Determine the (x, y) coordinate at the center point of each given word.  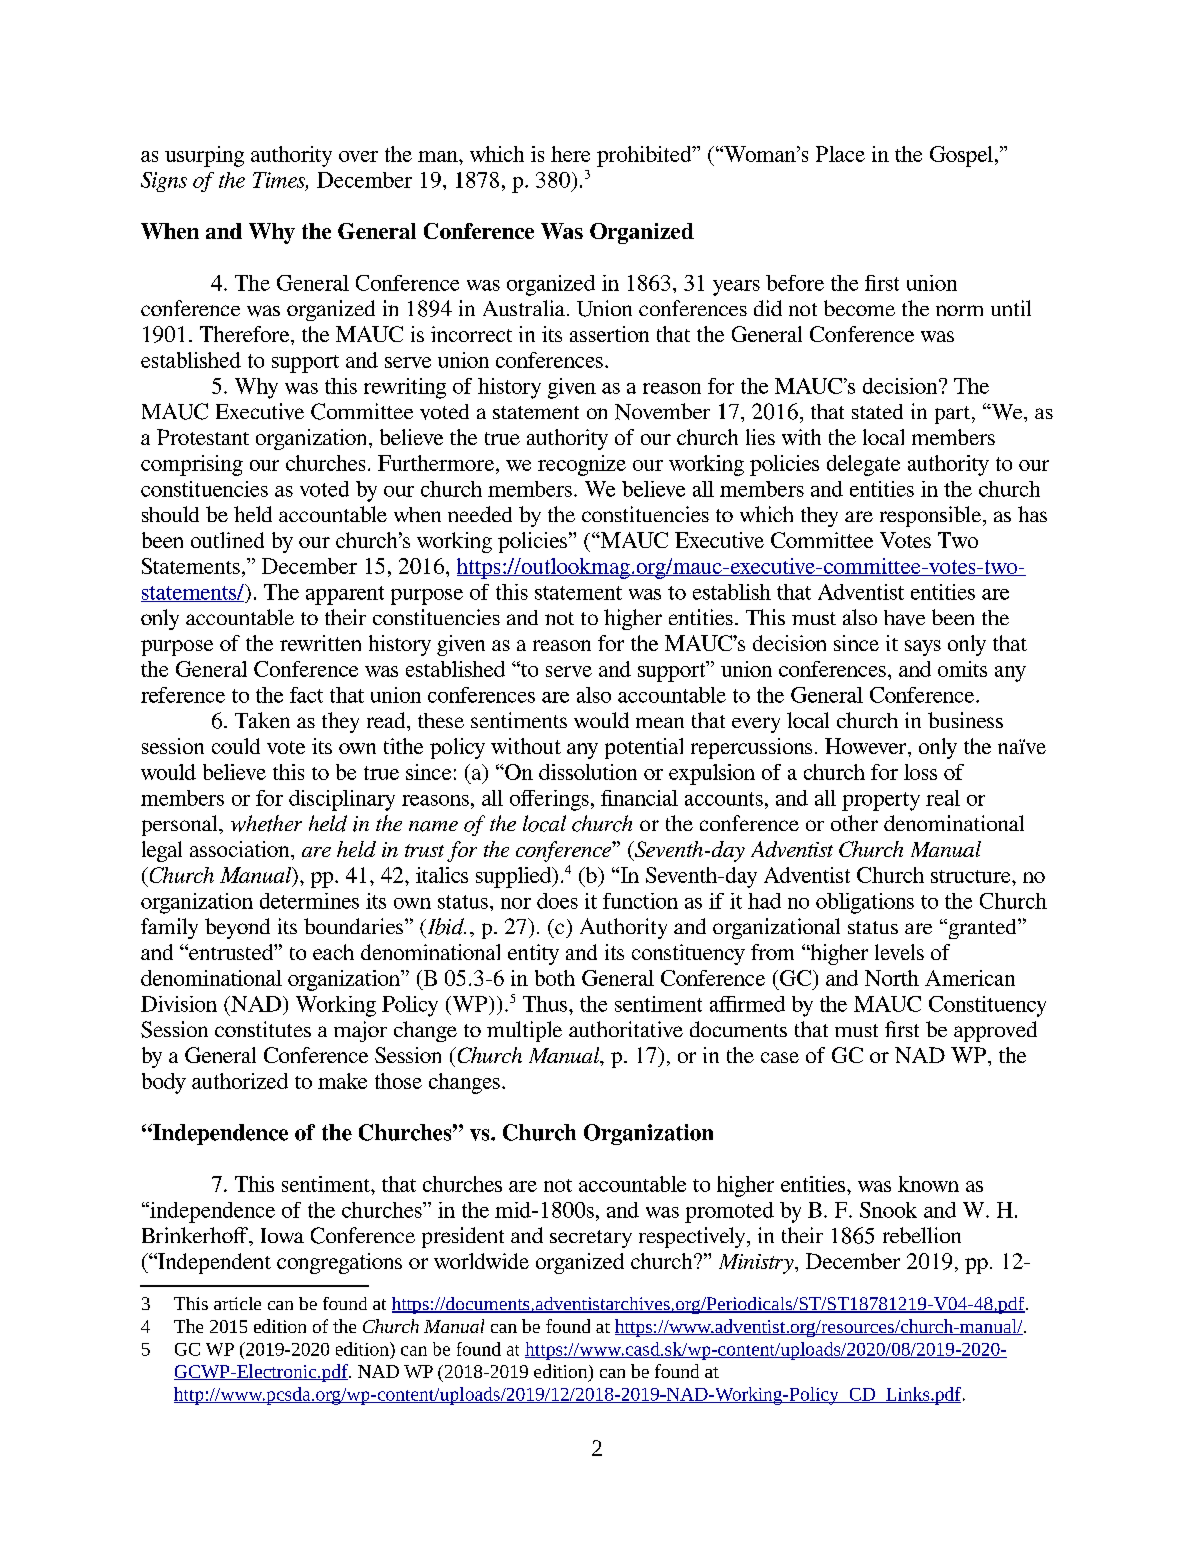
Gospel (961, 156)
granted (982, 929)
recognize (582, 465)
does (557, 901)
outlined (227, 540)
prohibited (645, 156)
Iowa (282, 1235)
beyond (237, 928)
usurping (204, 156)
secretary (591, 1239)
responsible (932, 516)
